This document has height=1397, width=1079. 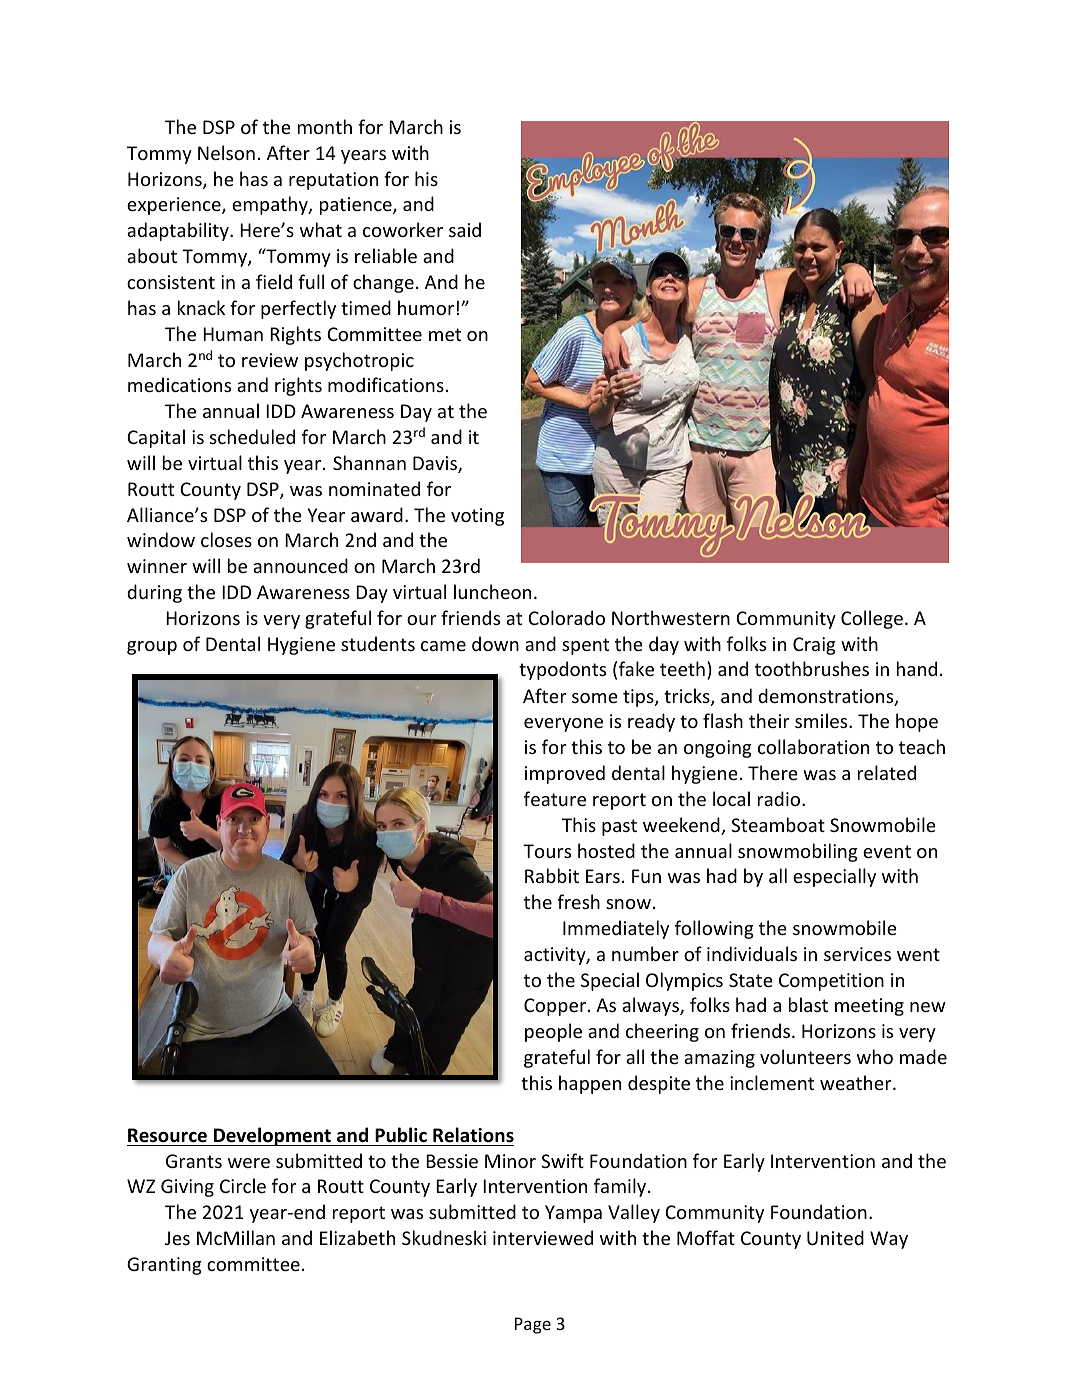 What do you see at coordinates (436, 464) in the document?
I see `Davis` at bounding box center [436, 464].
